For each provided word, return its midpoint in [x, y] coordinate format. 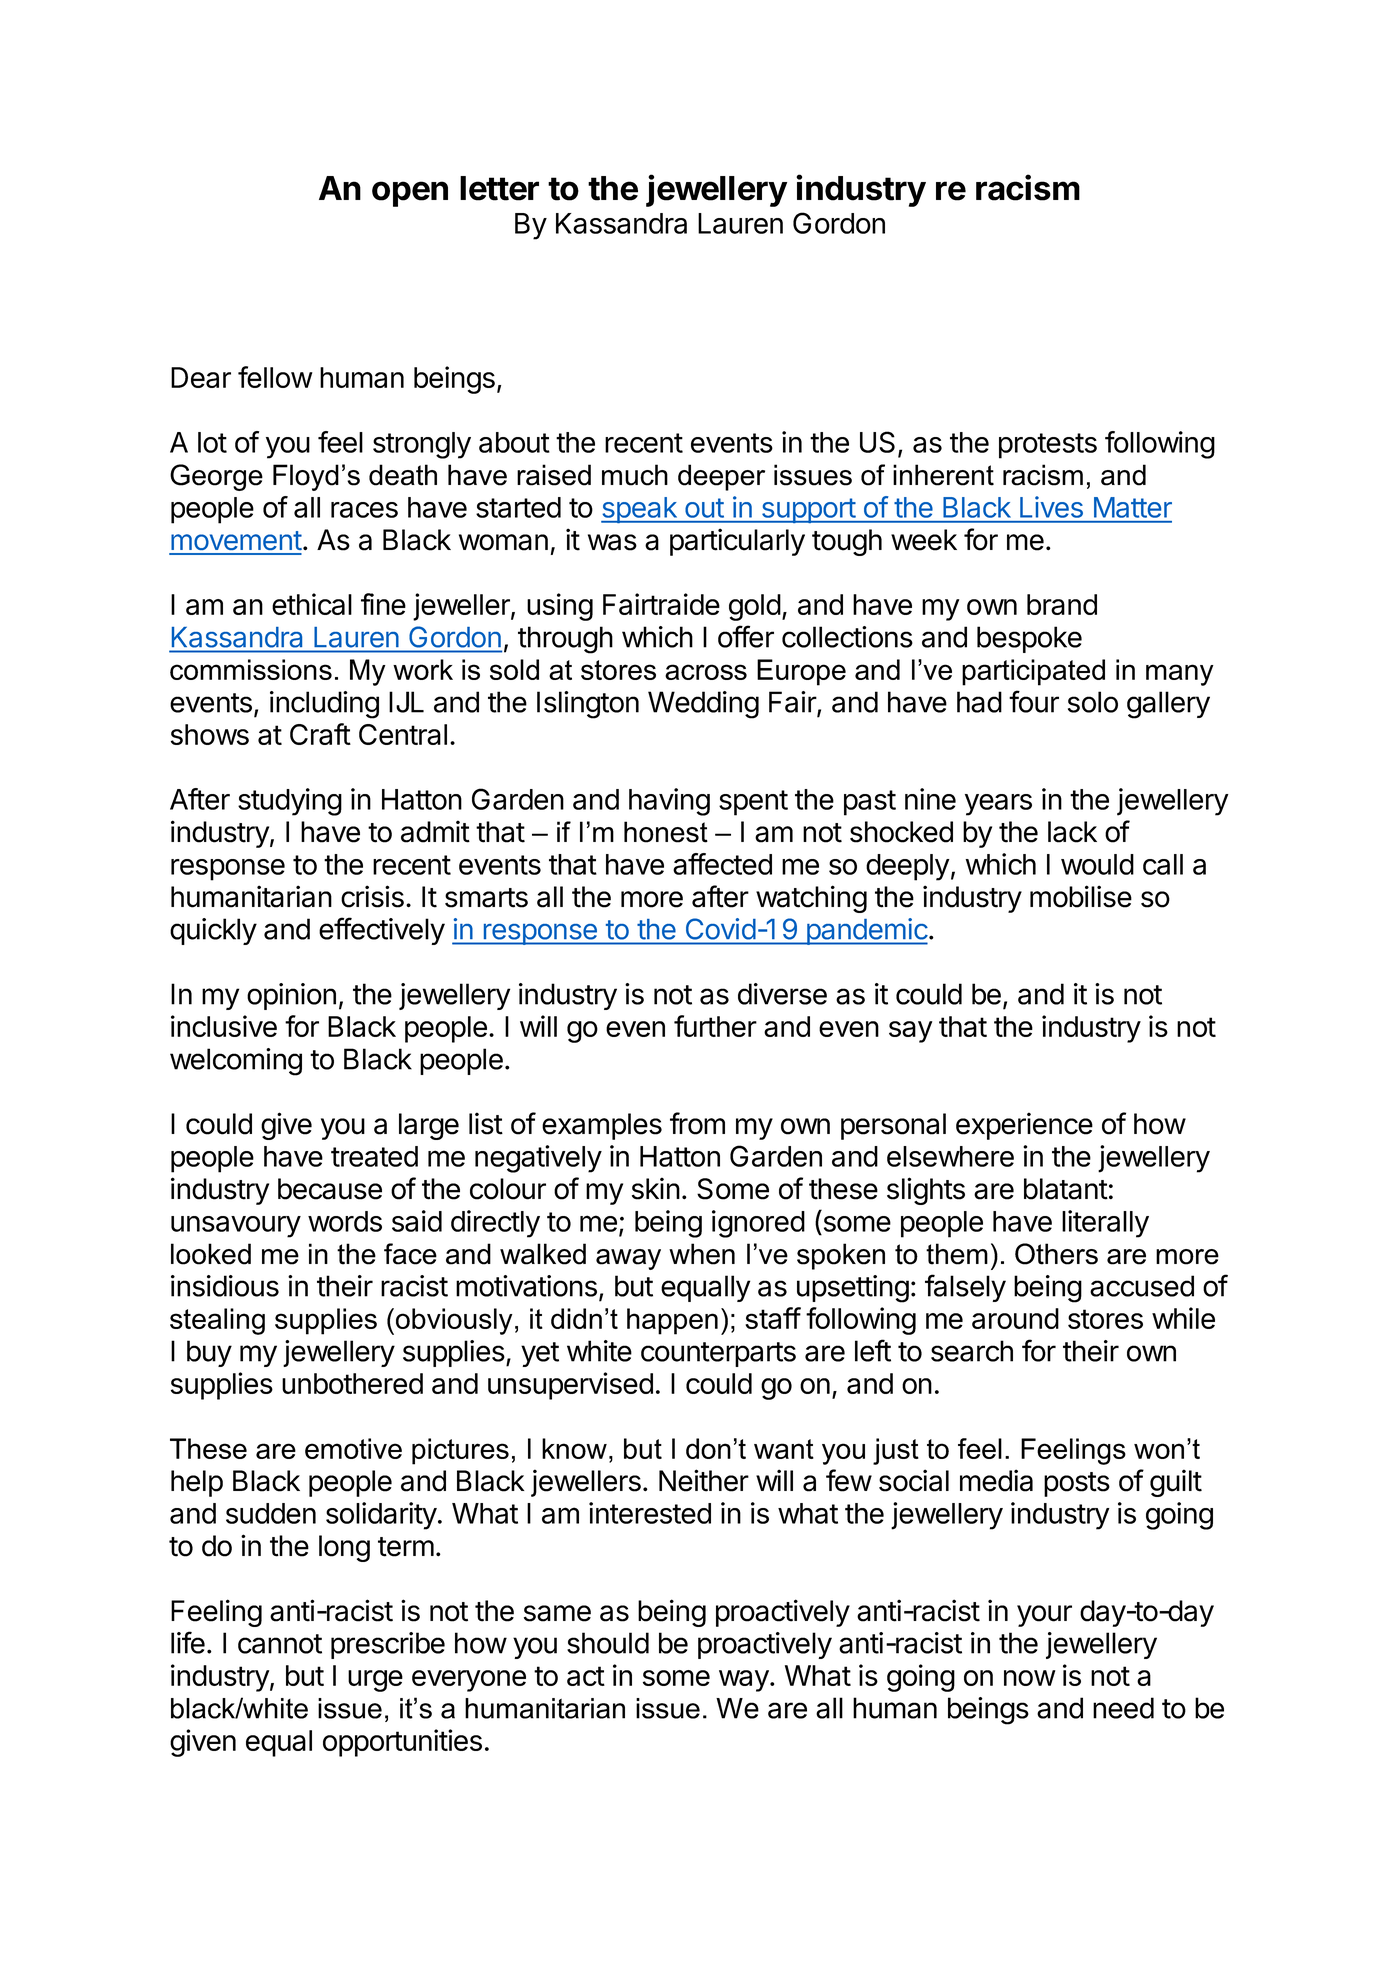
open [410, 194]
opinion [291, 996]
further [715, 1026]
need [1123, 1708]
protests [1048, 446]
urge [375, 1681]
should [608, 1643]
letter [499, 188]
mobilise [1081, 896]
